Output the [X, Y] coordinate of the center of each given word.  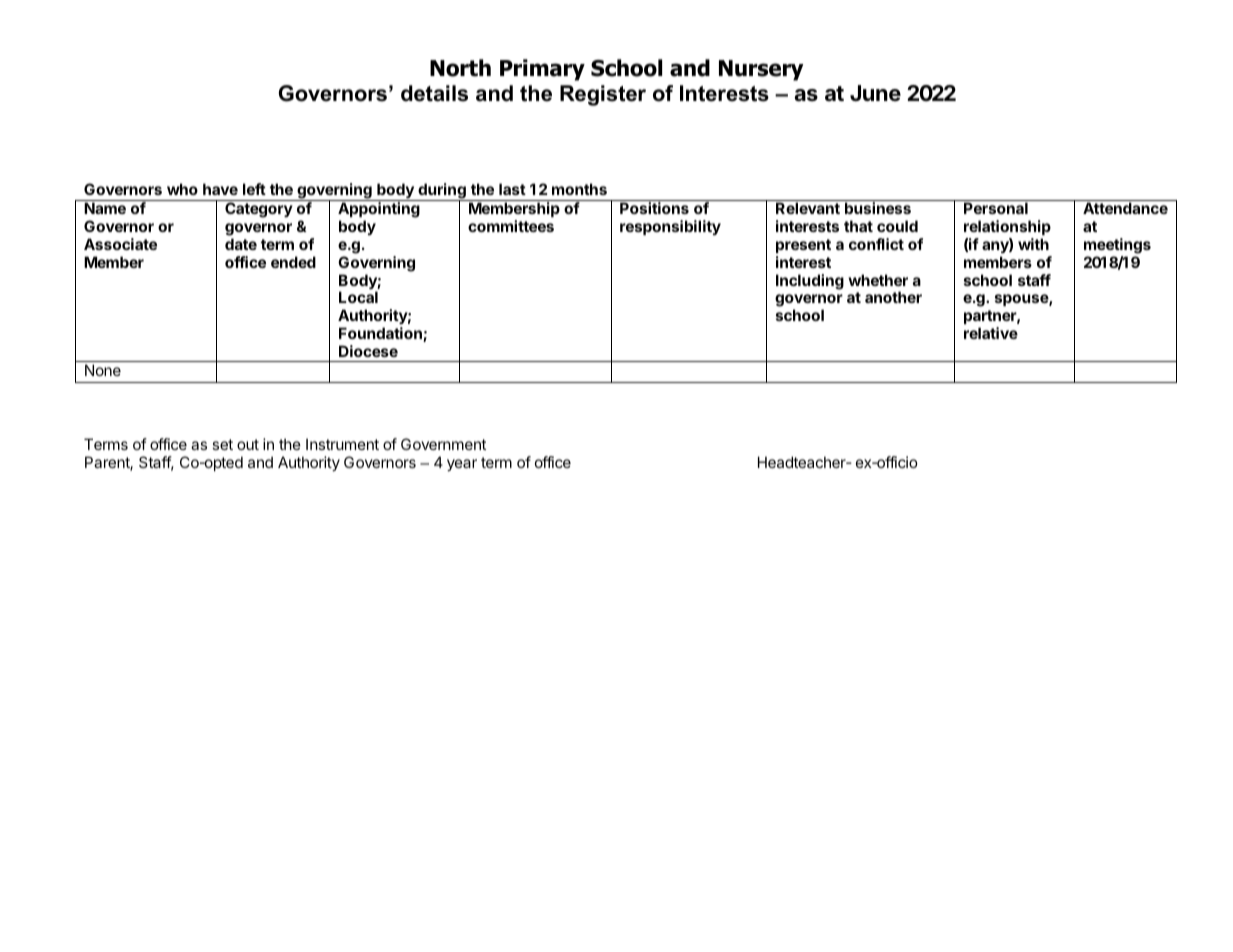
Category [259, 210]
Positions [654, 208]
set [222, 444]
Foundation [381, 334]
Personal [996, 208]
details [434, 93]
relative [991, 333]
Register [603, 95]
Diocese [368, 351]
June [875, 93]
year [462, 465]
